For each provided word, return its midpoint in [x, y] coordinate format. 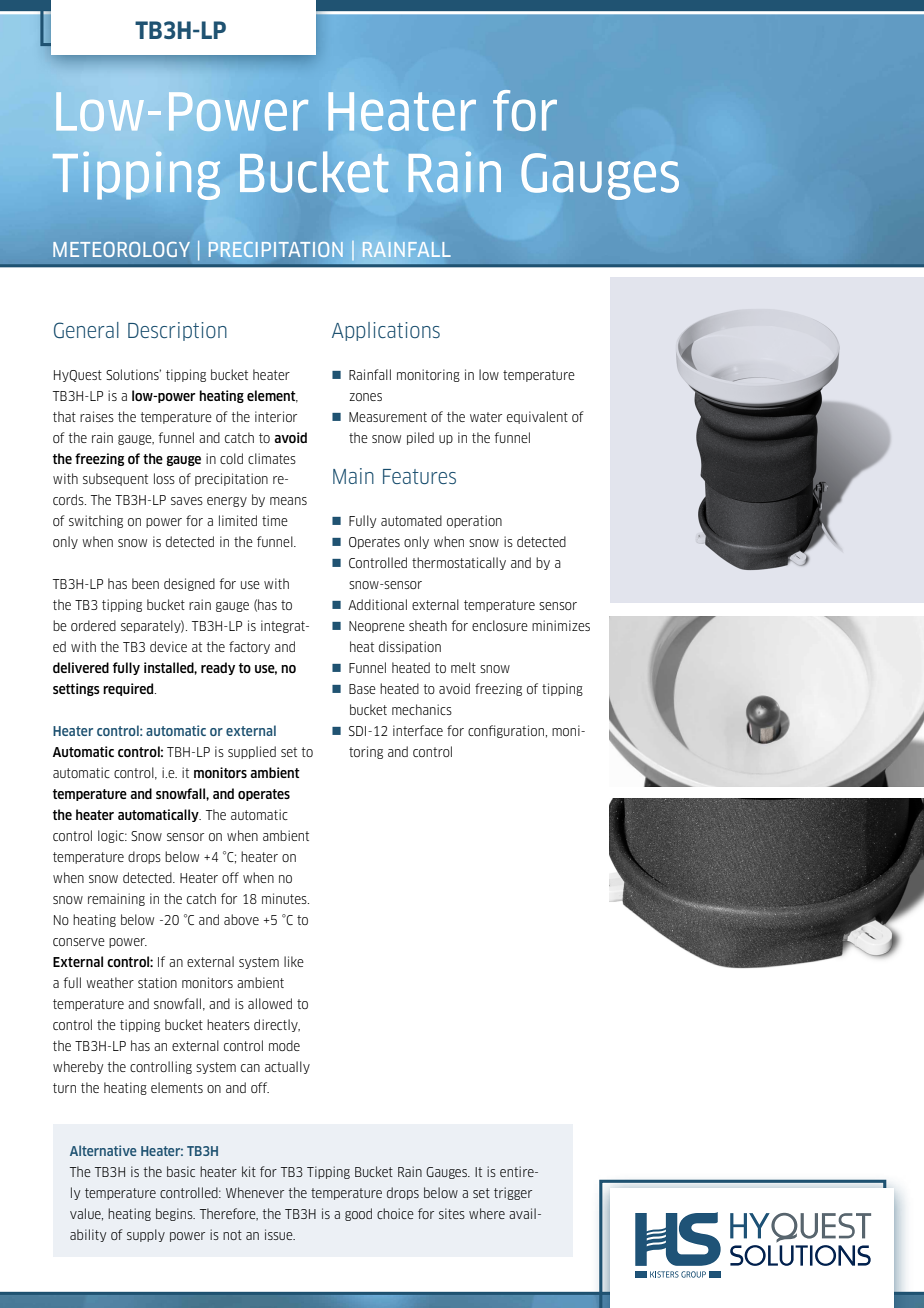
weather [110, 982]
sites [452, 1213]
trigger [513, 1193]
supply [146, 1235]
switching [96, 521]
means [288, 501]
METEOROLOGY [121, 249]
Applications [386, 331]
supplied [252, 752]
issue [280, 1234]
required [129, 689]
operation [474, 521]
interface [418, 730]
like [294, 961]
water [486, 417]
